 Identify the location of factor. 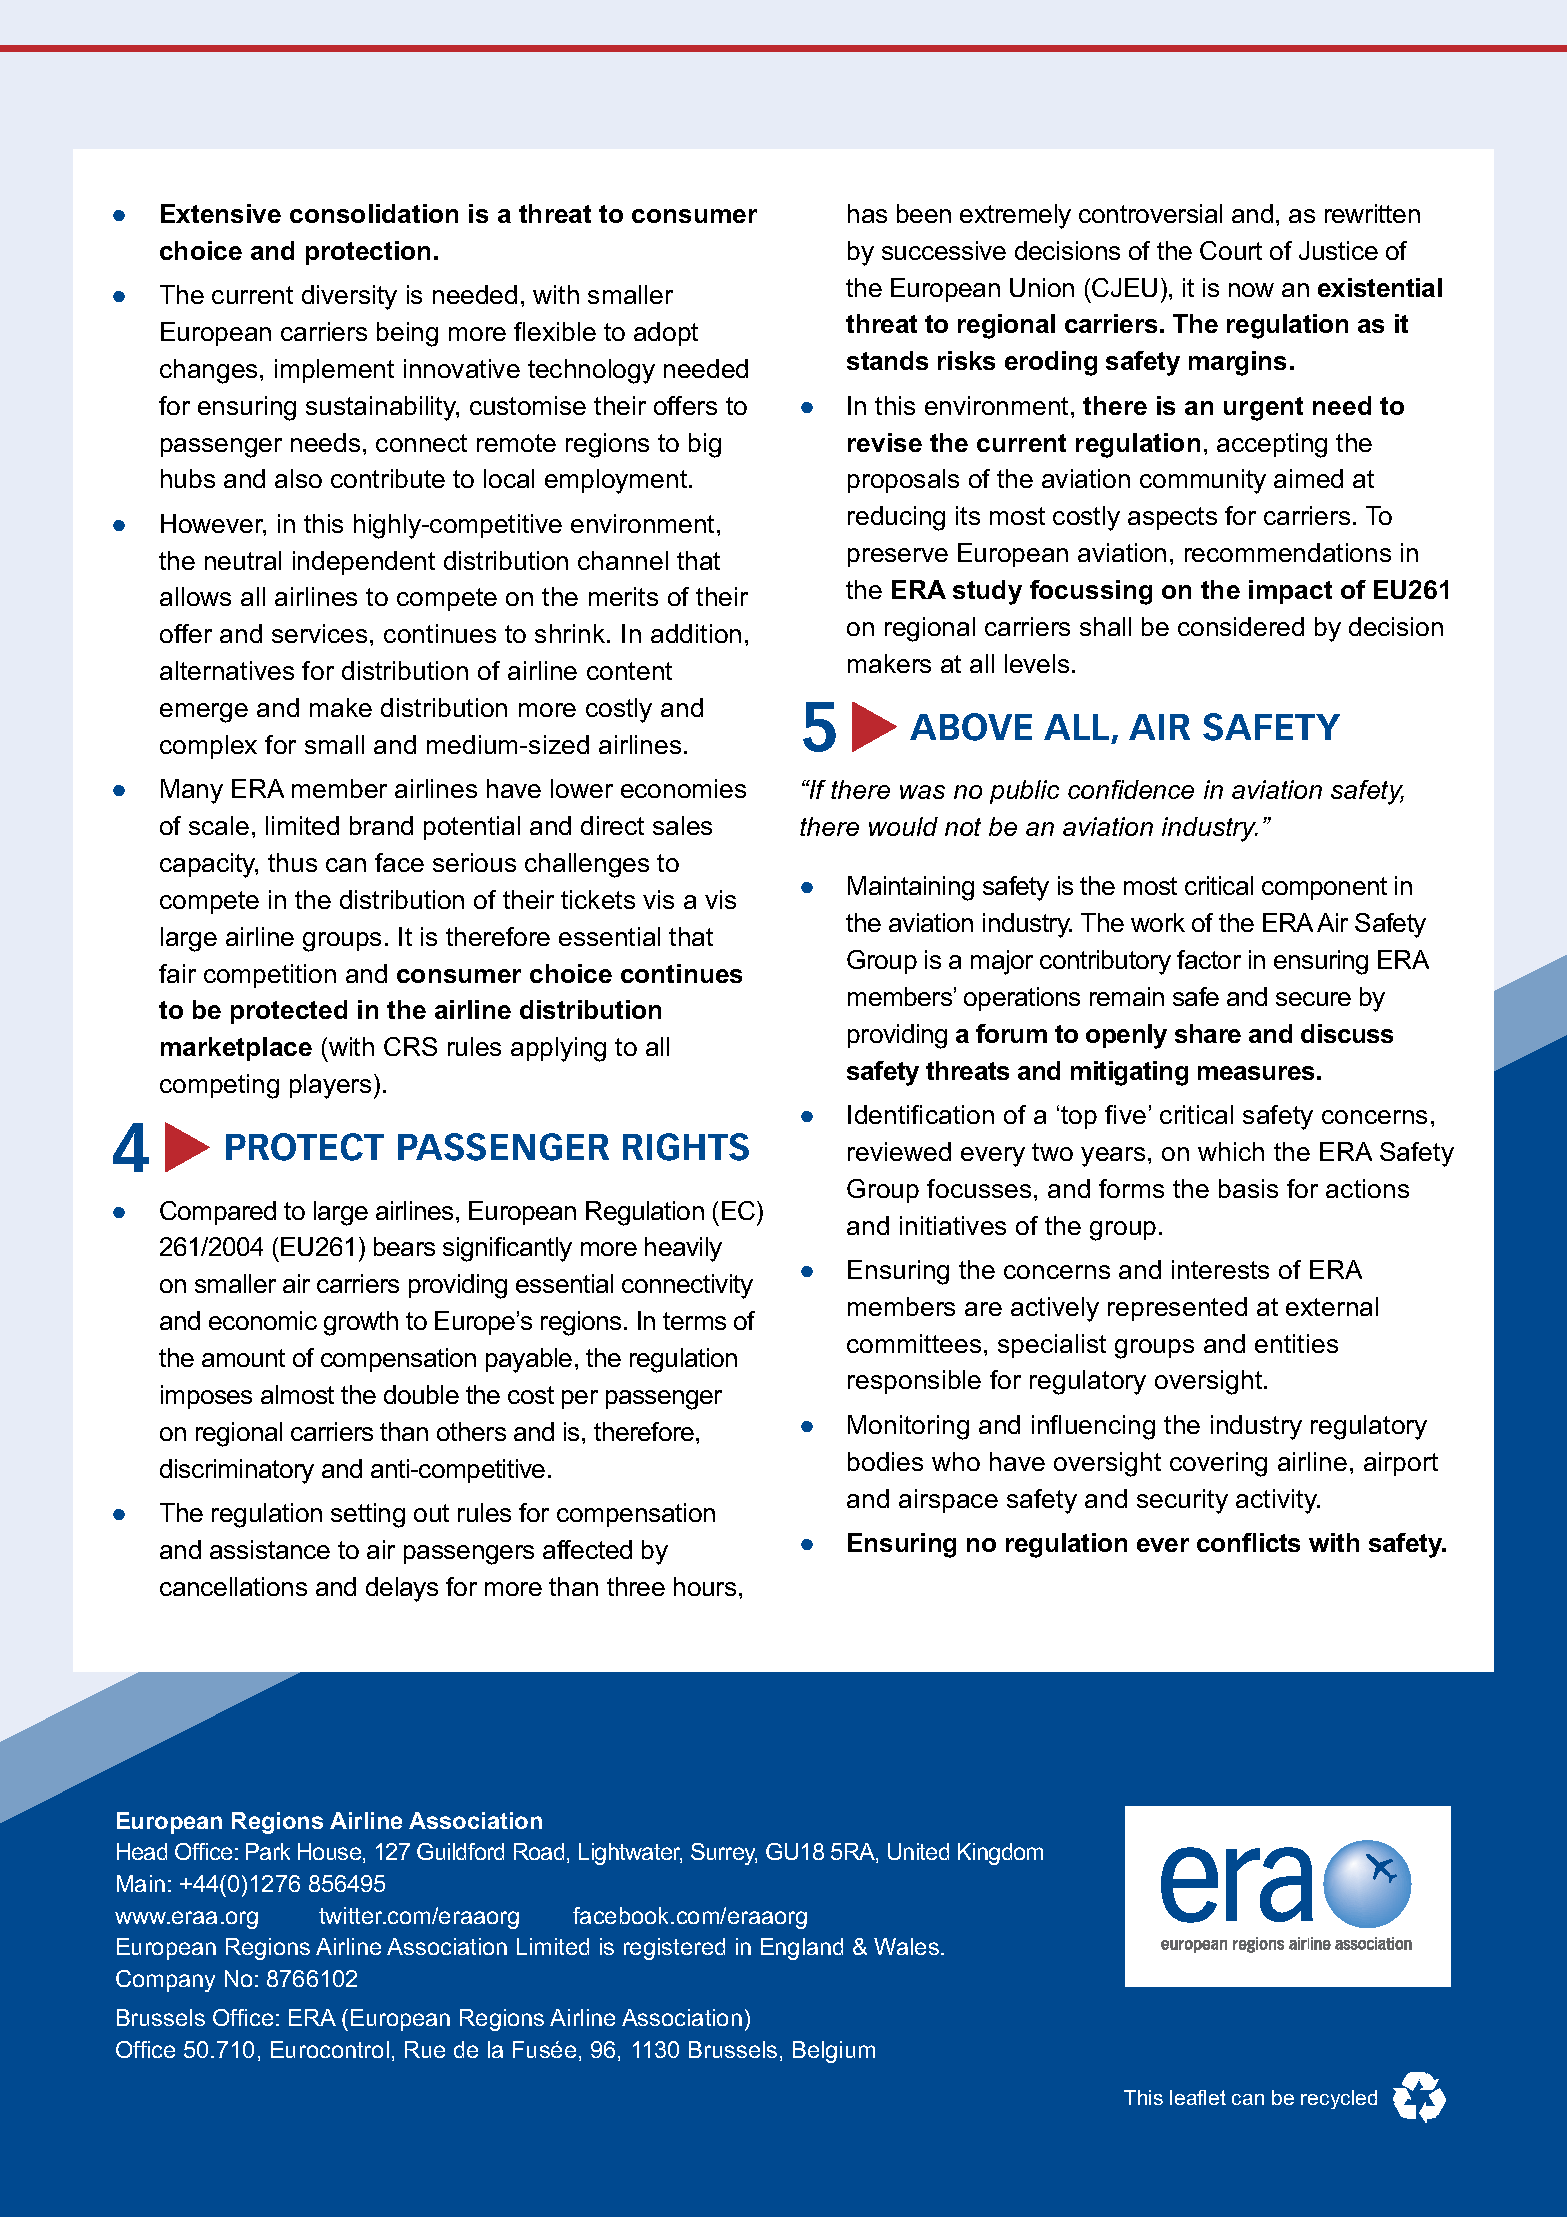
(1209, 959).
